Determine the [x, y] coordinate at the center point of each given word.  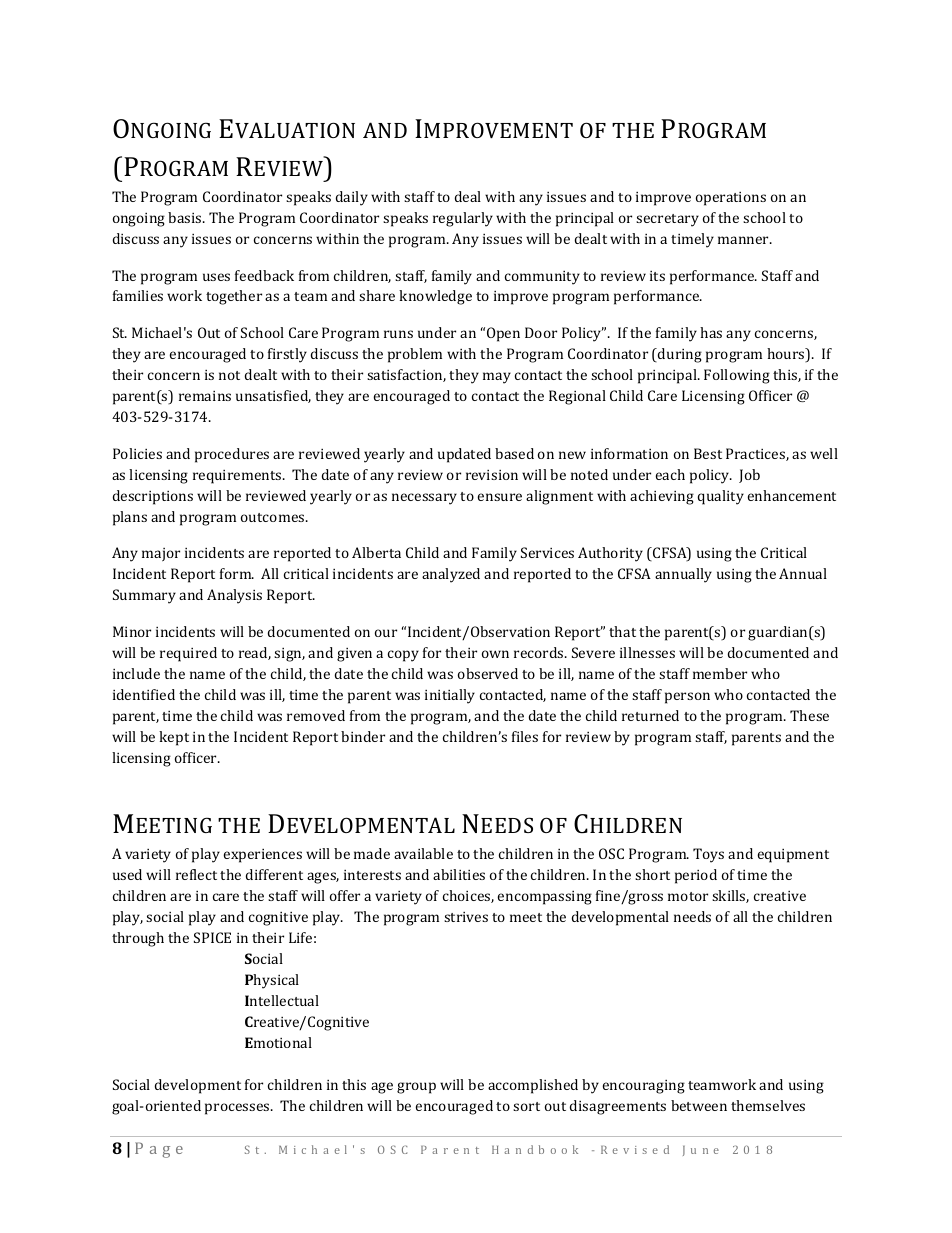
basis [186, 217]
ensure [500, 497]
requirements [238, 477]
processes [238, 1109]
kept [174, 738]
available [423, 853]
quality [720, 497]
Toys [708, 855]
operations [731, 199]
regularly [463, 219]
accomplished [533, 1086]
